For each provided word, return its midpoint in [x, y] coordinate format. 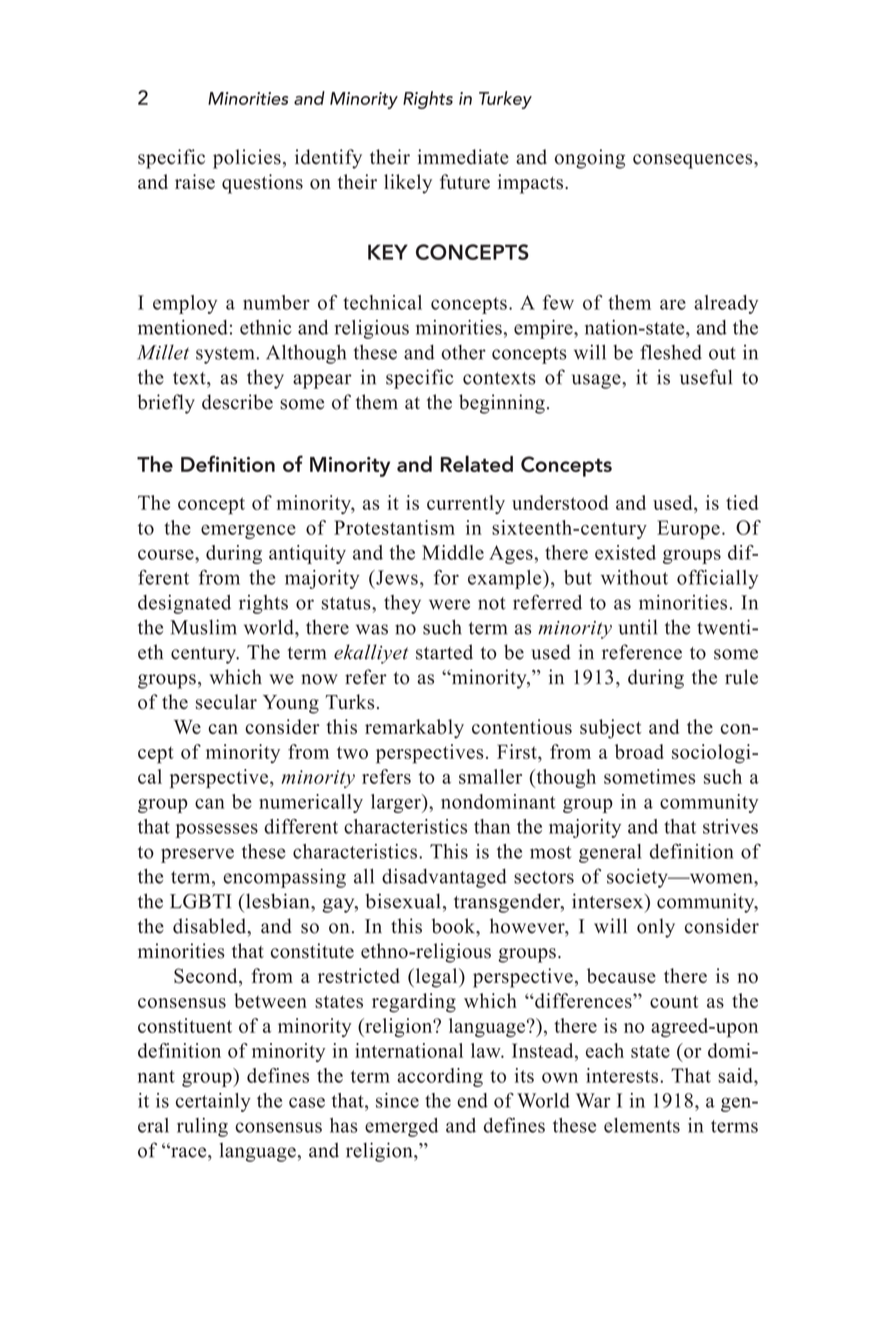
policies [247, 159]
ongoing [590, 159]
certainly [213, 1102]
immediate [463, 157]
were [449, 604]
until [638, 627]
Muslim [203, 627]
